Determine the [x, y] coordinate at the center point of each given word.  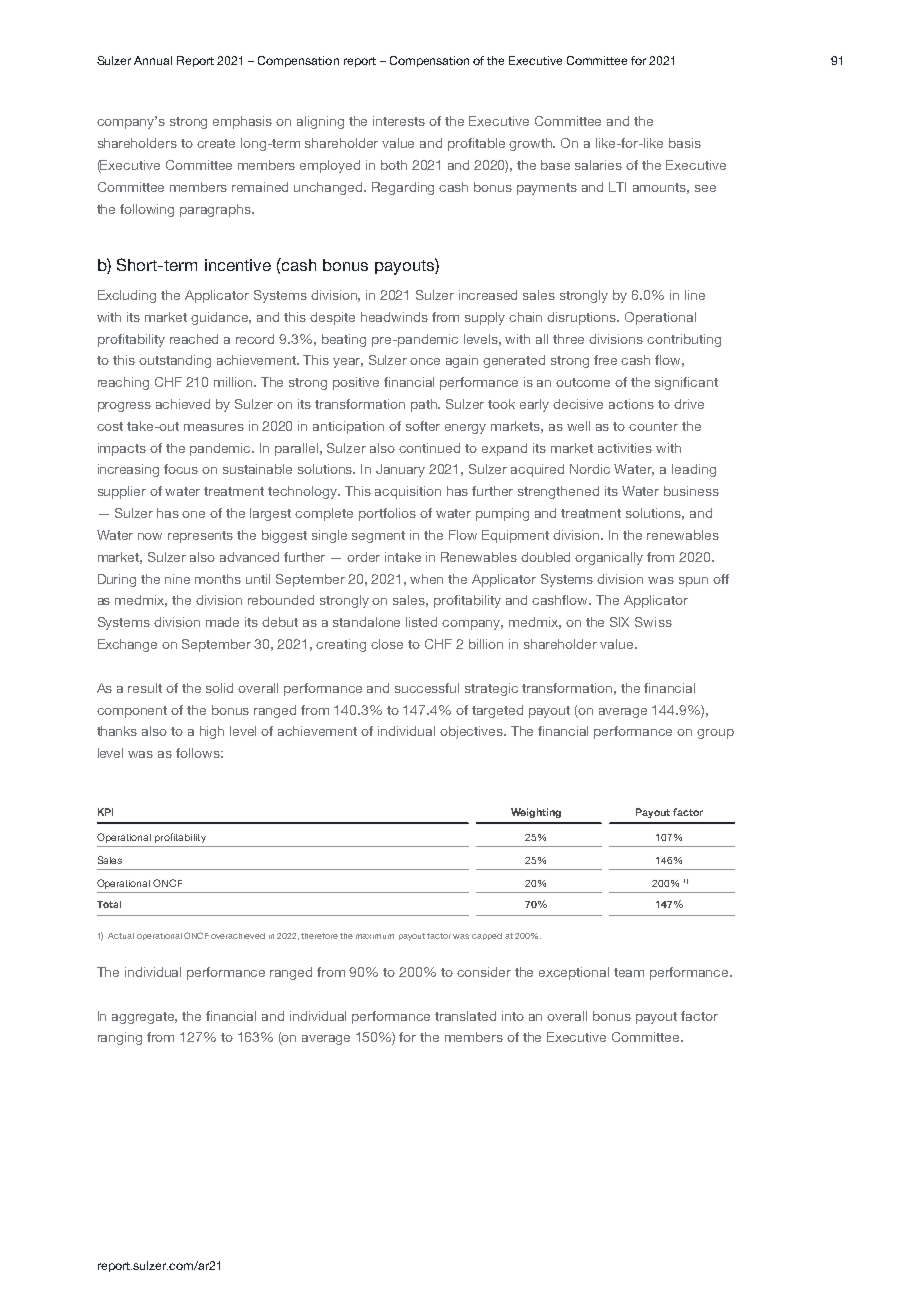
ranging [120, 1038]
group [715, 734]
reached [194, 339]
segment [378, 537]
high [212, 732]
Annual [153, 60]
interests [399, 121]
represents [200, 537]
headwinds [394, 317]
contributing [684, 340]
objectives [473, 732]
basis [685, 143]
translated [465, 1016]
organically [609, 558]
